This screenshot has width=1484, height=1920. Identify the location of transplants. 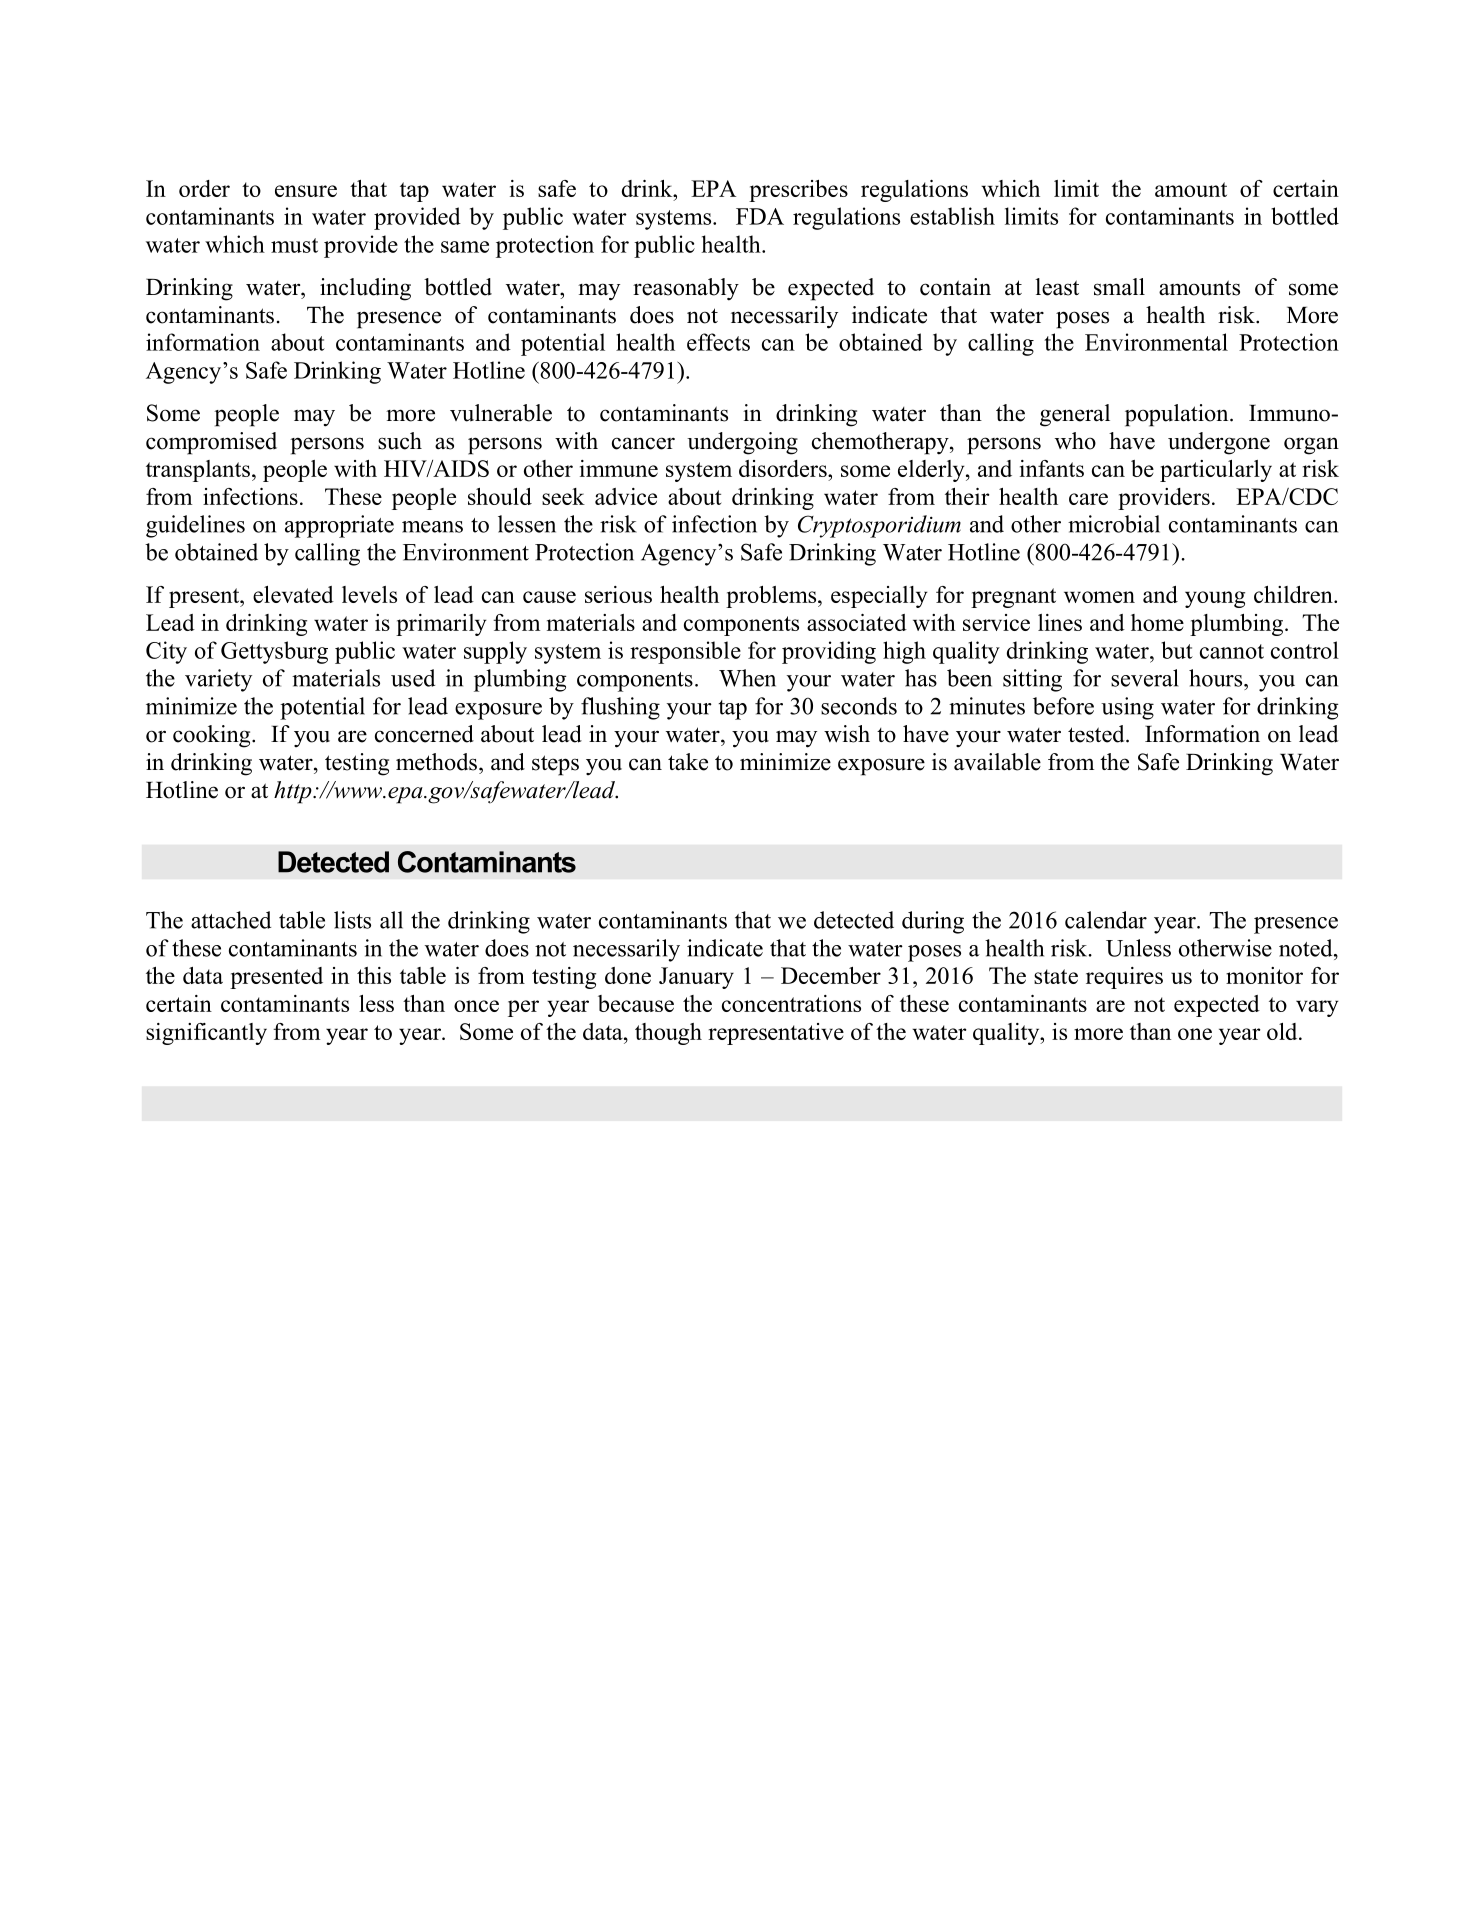
(198, 471).
